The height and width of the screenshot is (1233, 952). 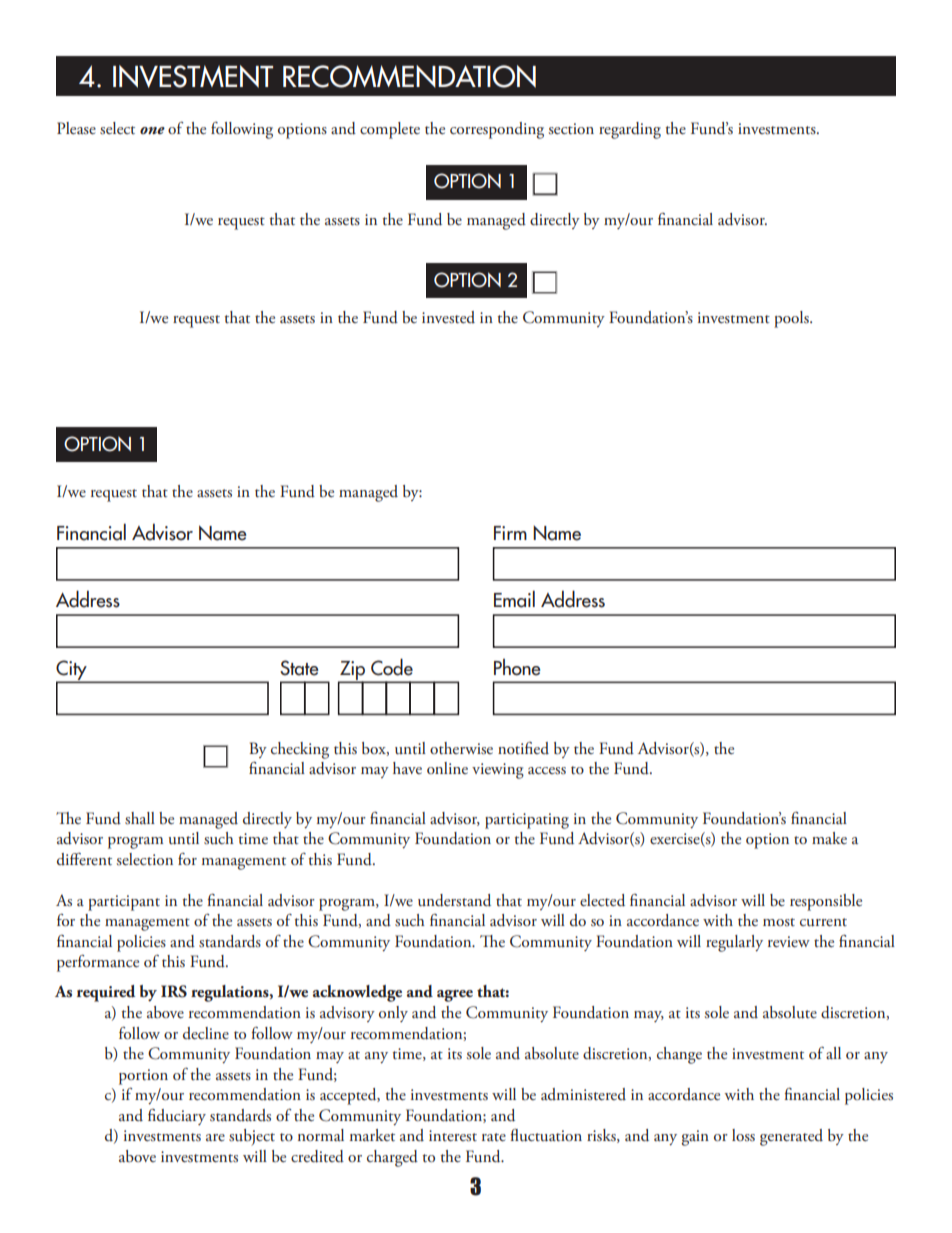 I want to click on corresponding, so click(x=497, y=130).
